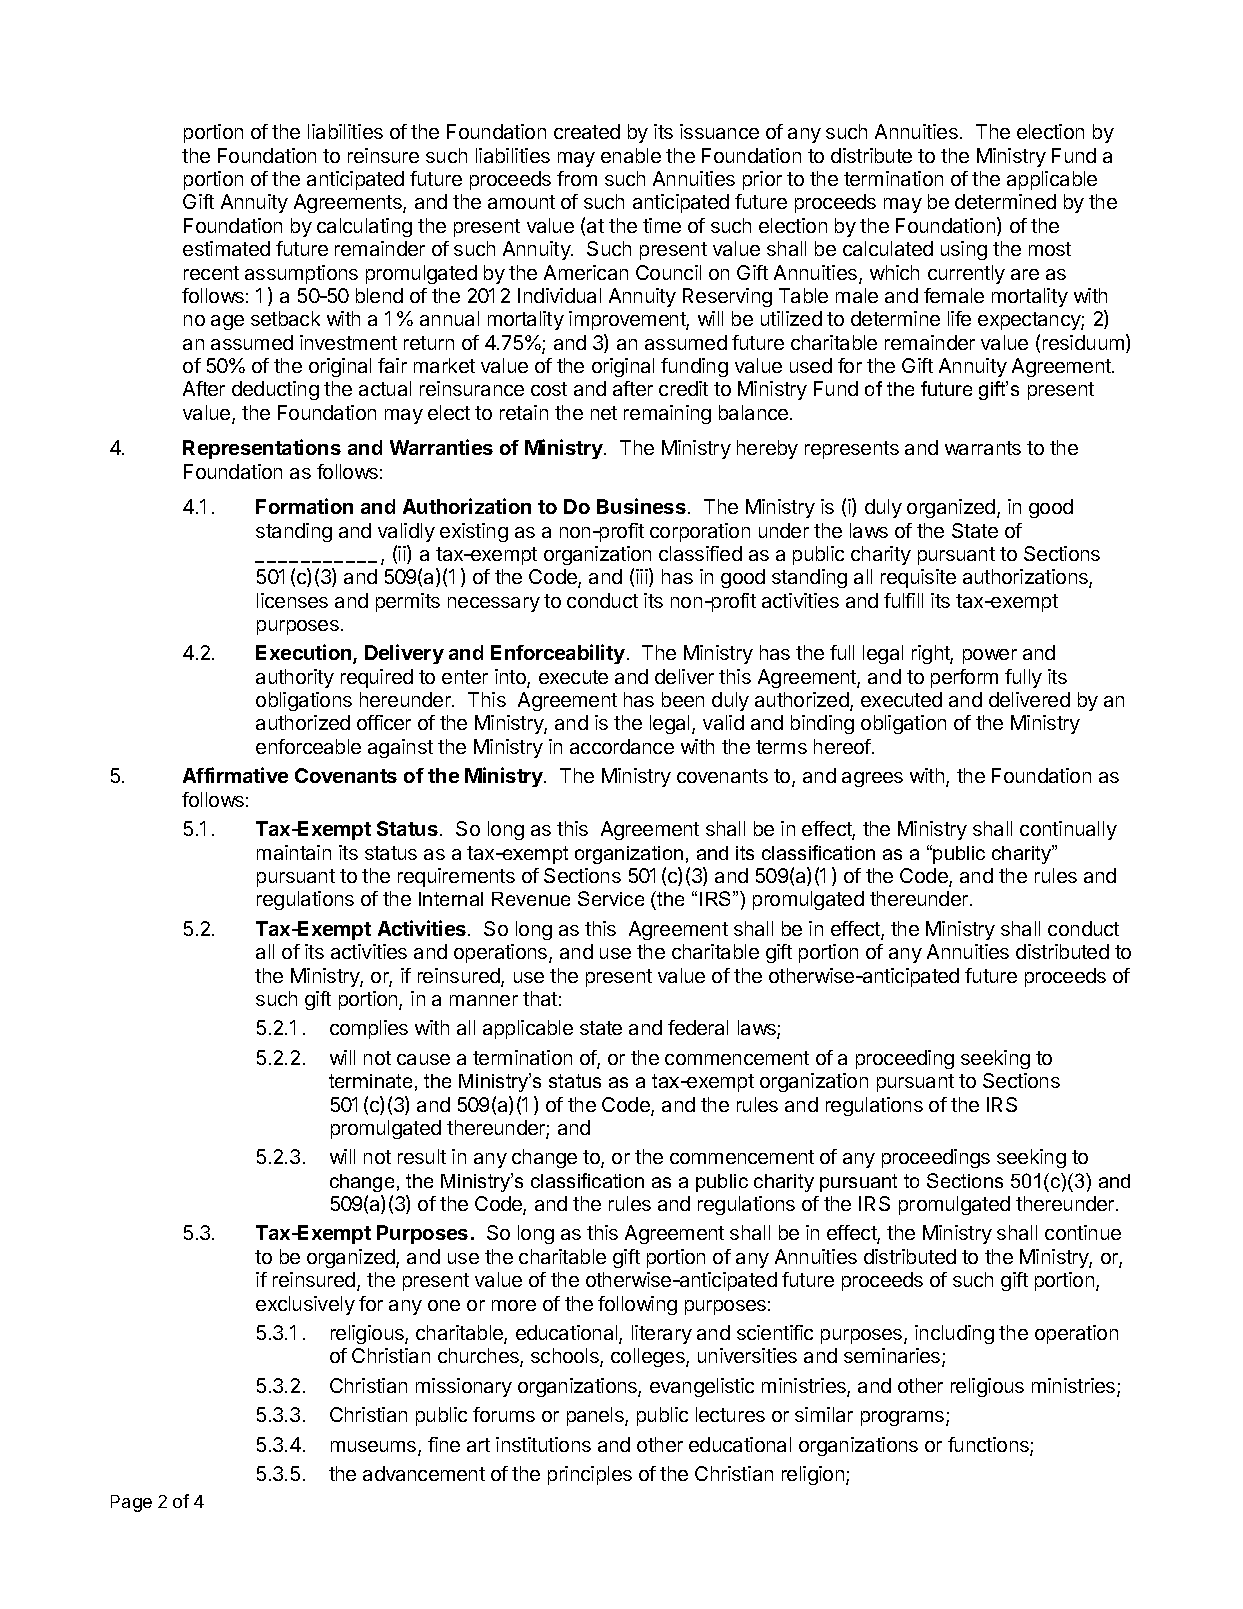 Image resolution: width=1243 pixels, height=1609 pixels. Describe the element at coordinates (558, 654) in the image. I see `Enforceability` at that location.
